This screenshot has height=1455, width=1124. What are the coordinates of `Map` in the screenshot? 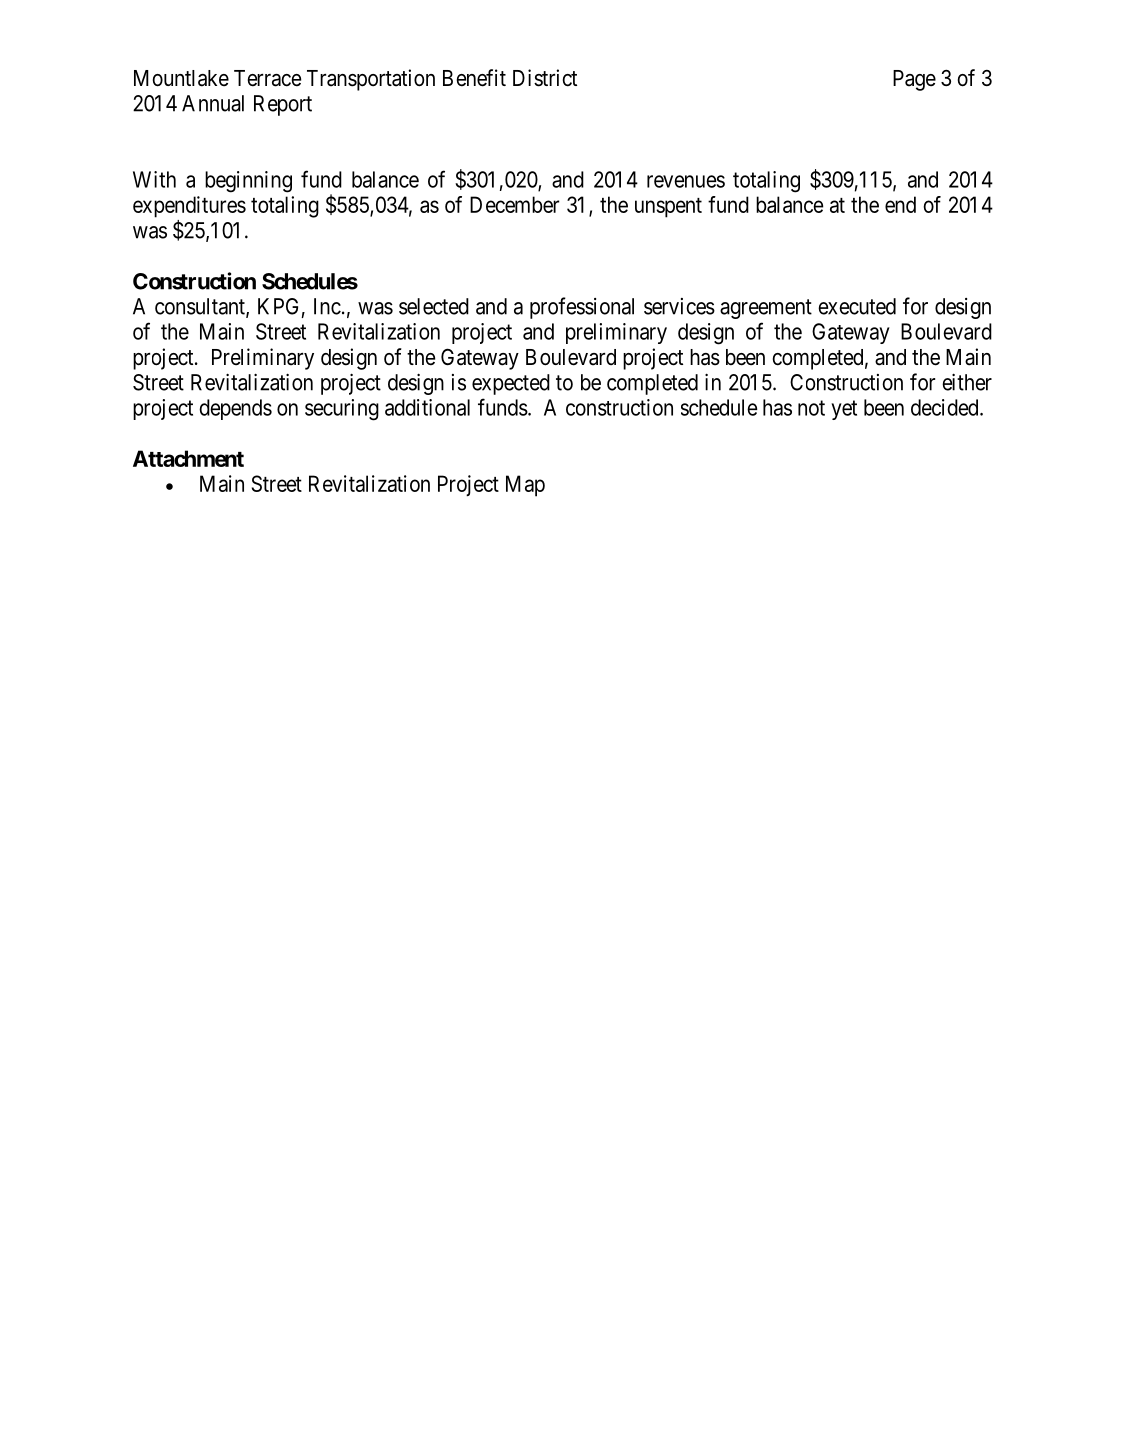 It's located at (525, 486).
